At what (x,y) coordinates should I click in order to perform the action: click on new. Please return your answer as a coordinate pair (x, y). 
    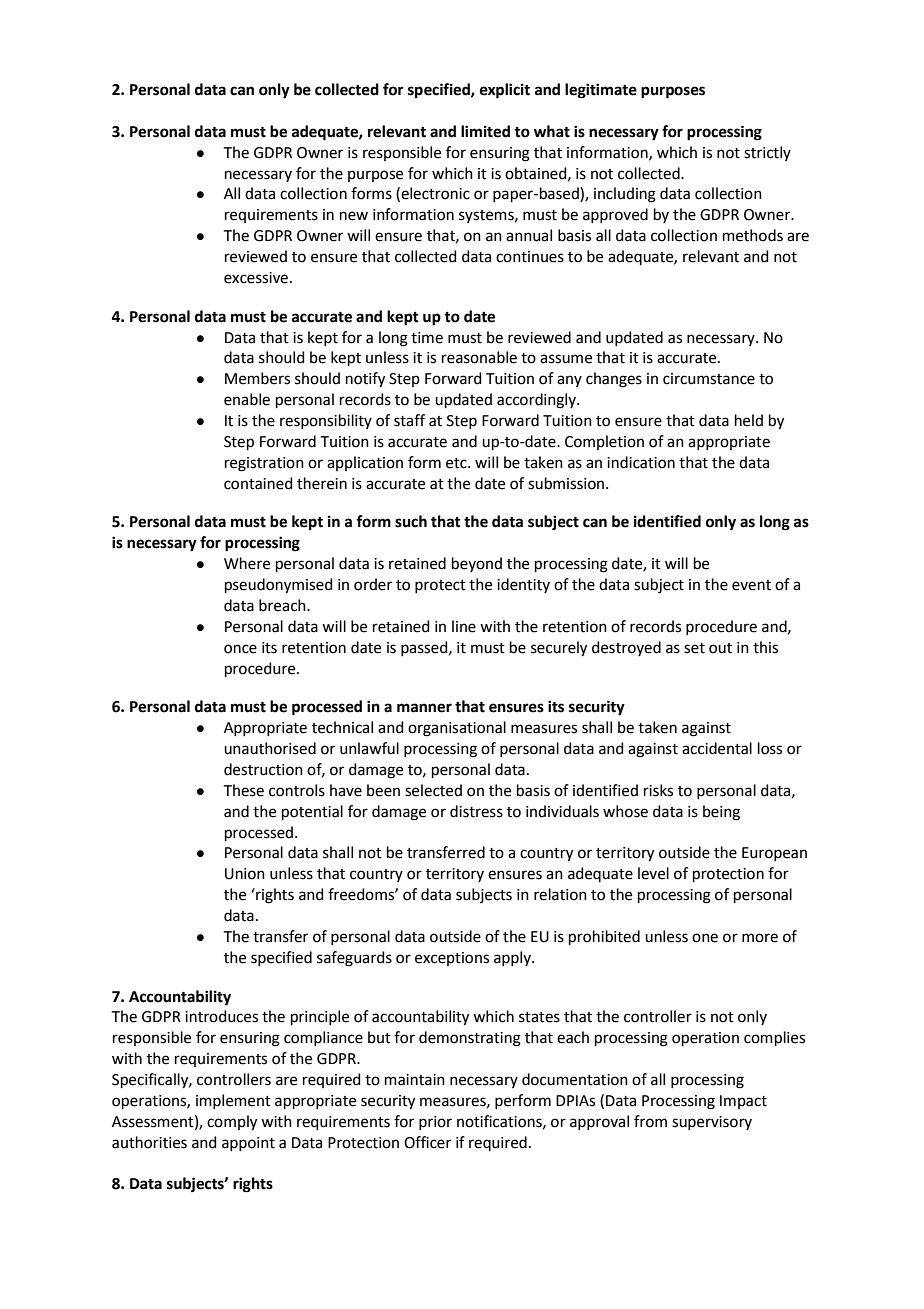
    Looking at the image, I should click on (354, 216).
